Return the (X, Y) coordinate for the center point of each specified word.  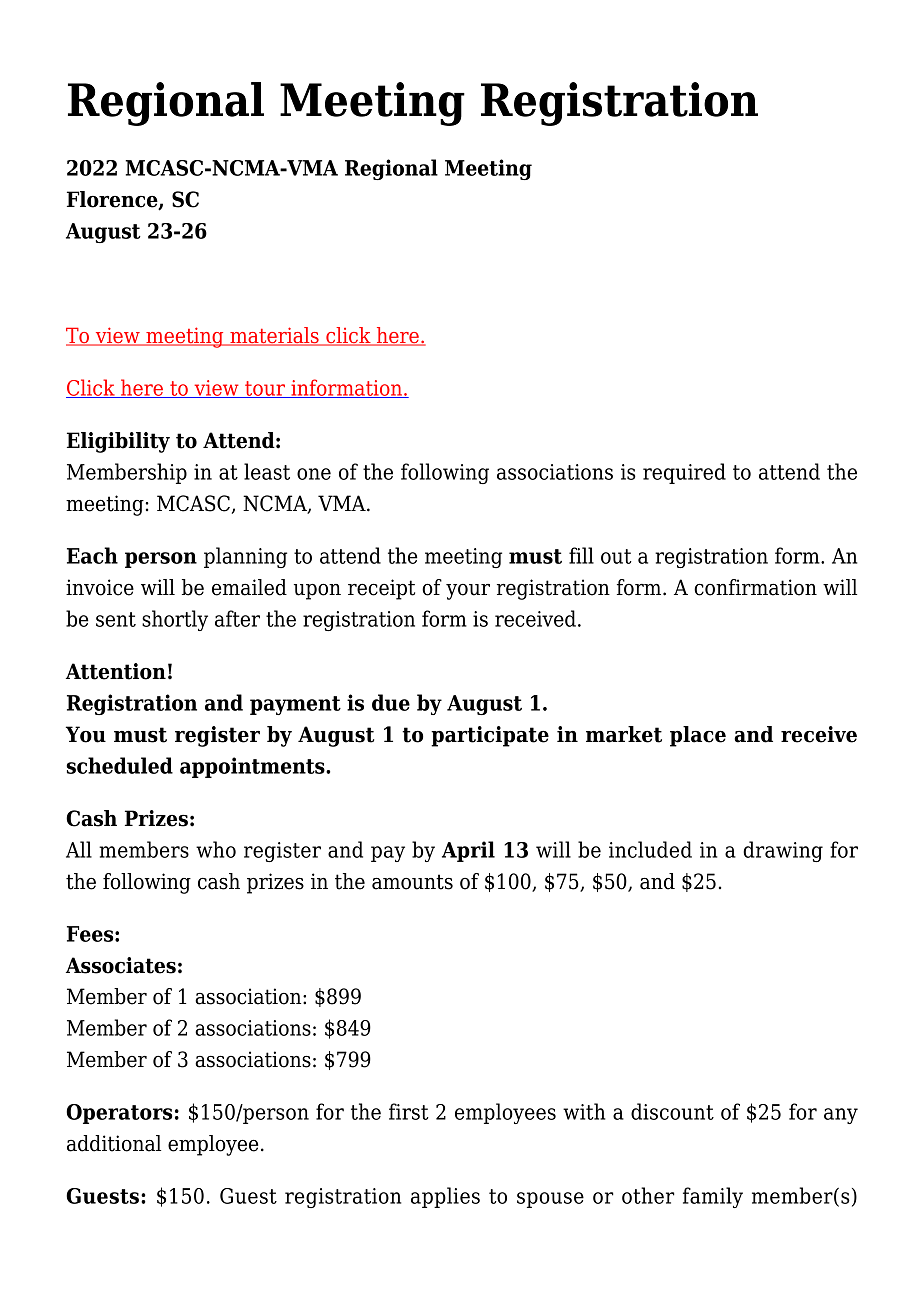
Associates (121, 965)
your (468, 592)
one (314, 474)
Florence (113, 200)
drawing (783, 851)
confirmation (755, 587)
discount (672, 1111)
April (468, 851)
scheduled (119, 765)
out (616, 556)
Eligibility (118, 442)
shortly (175, 620)
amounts (412, 882)
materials (274, 336)
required (684, 473)
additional (114, 1143)
